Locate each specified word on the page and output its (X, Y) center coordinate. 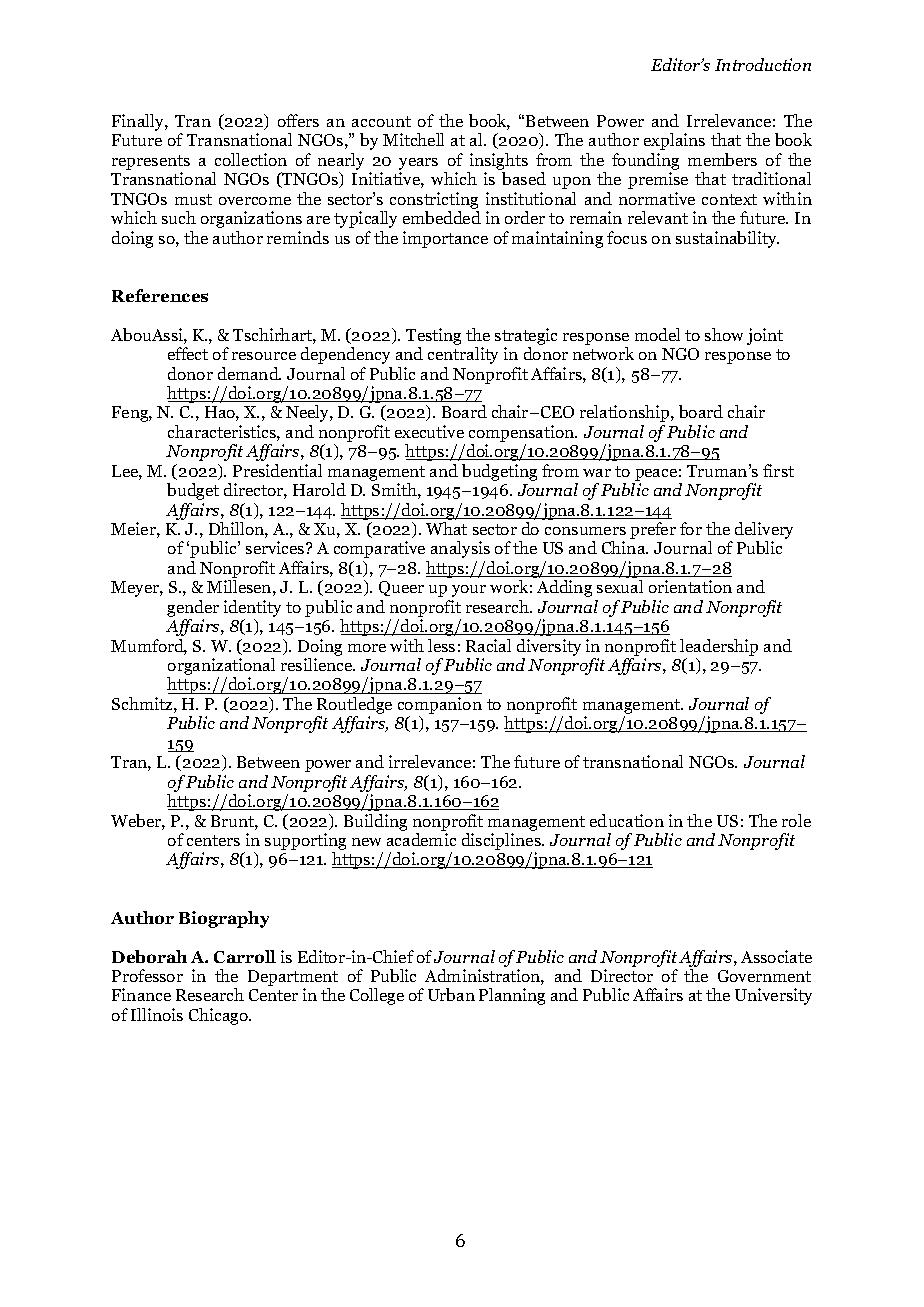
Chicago (219, 1016)
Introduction (763, 64)
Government (764, 976)
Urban (451, 994)
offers (298, 120)
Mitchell (413, 139)
